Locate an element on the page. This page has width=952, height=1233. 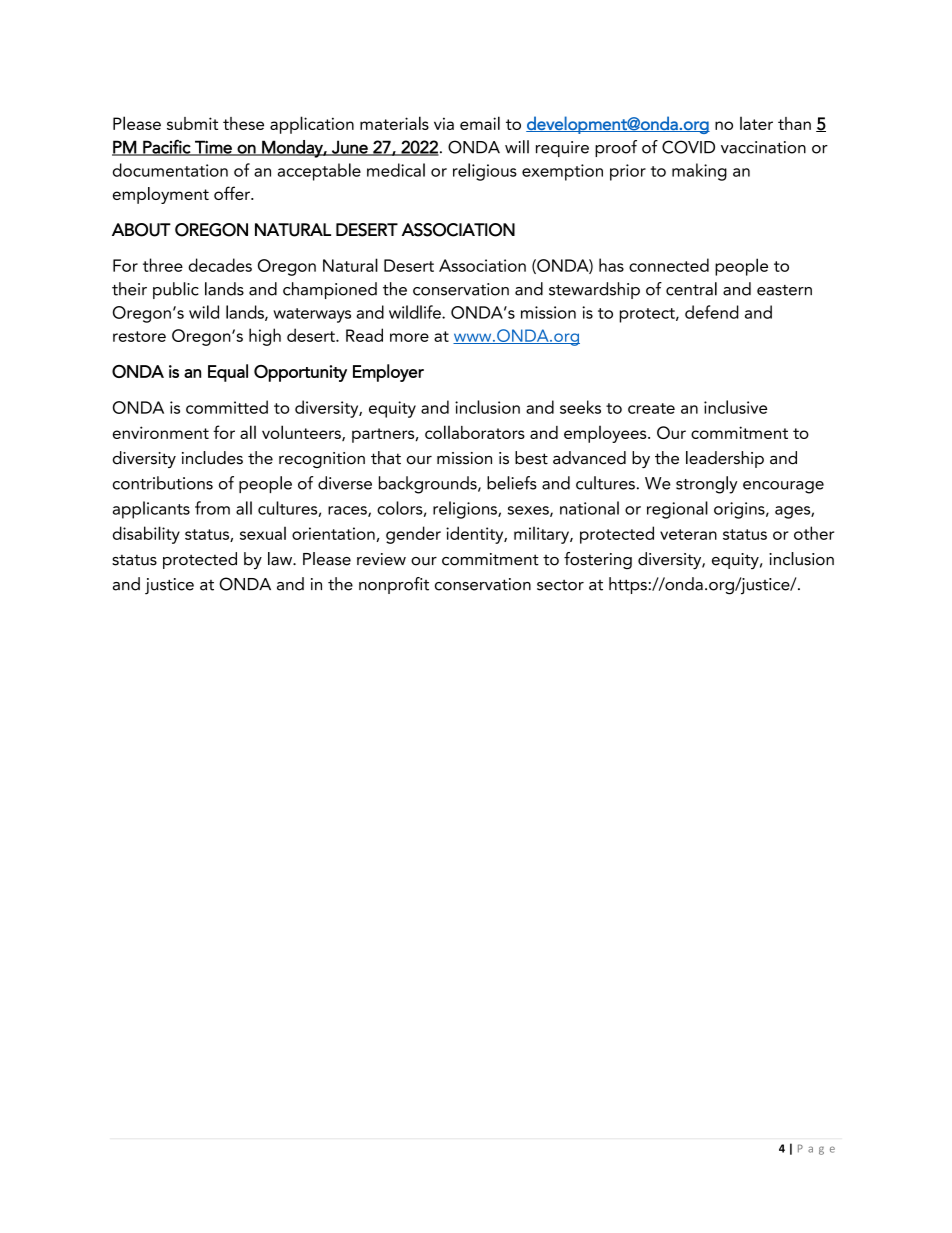
best is located at coordinates (531, 458).
